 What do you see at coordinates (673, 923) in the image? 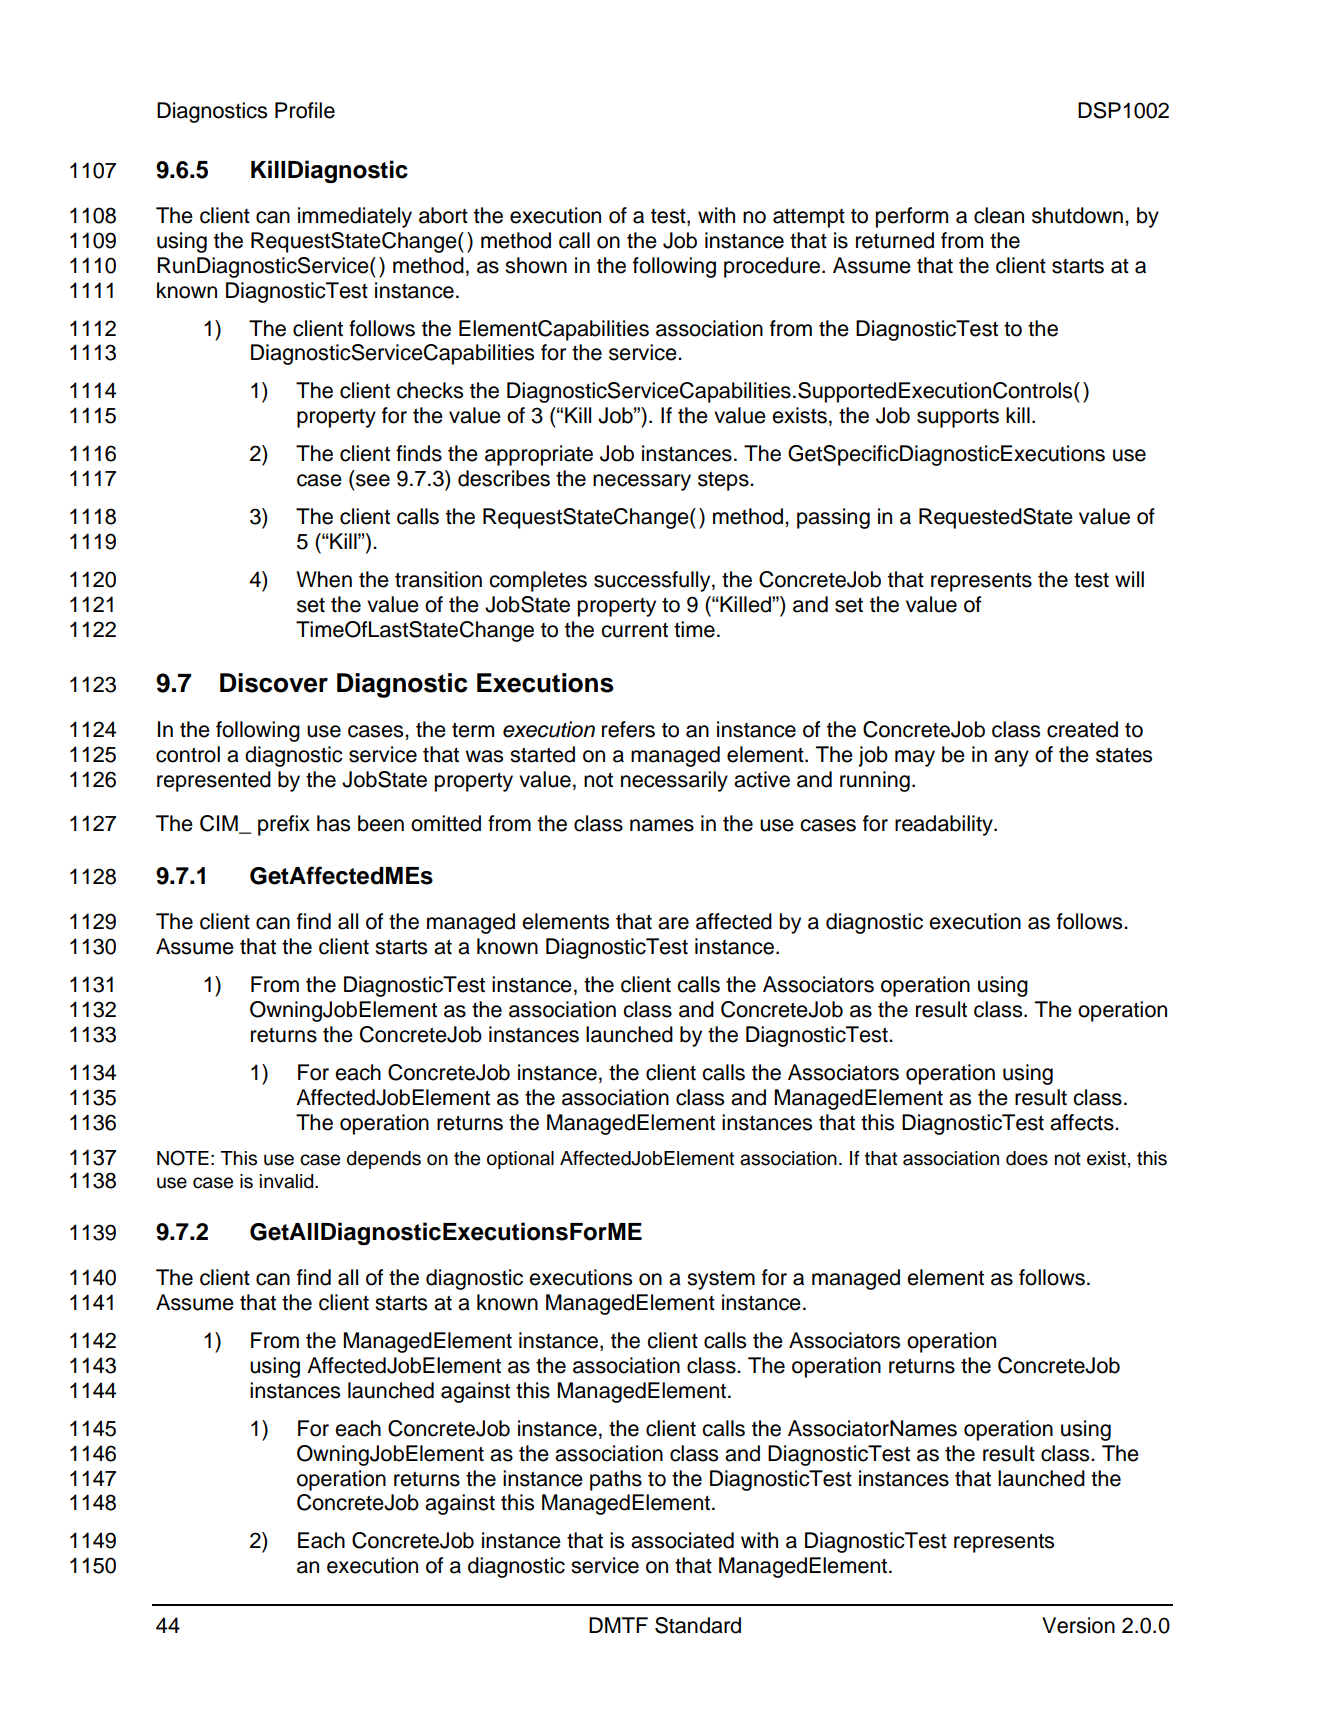
I see `are` at bounding box center [673, 923].
